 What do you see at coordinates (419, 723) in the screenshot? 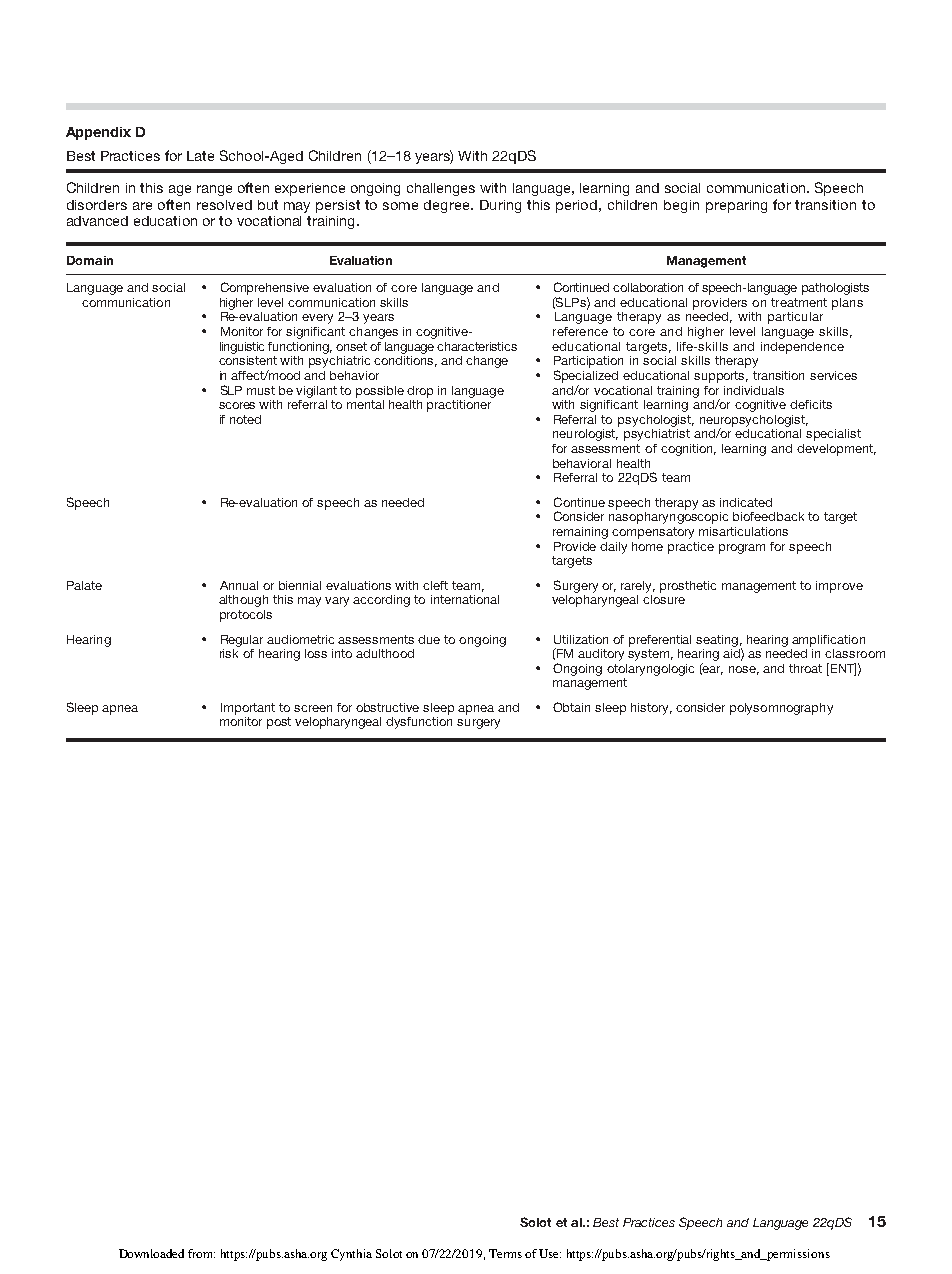
I see `dysfunction` at bounding box center [419, 723].
